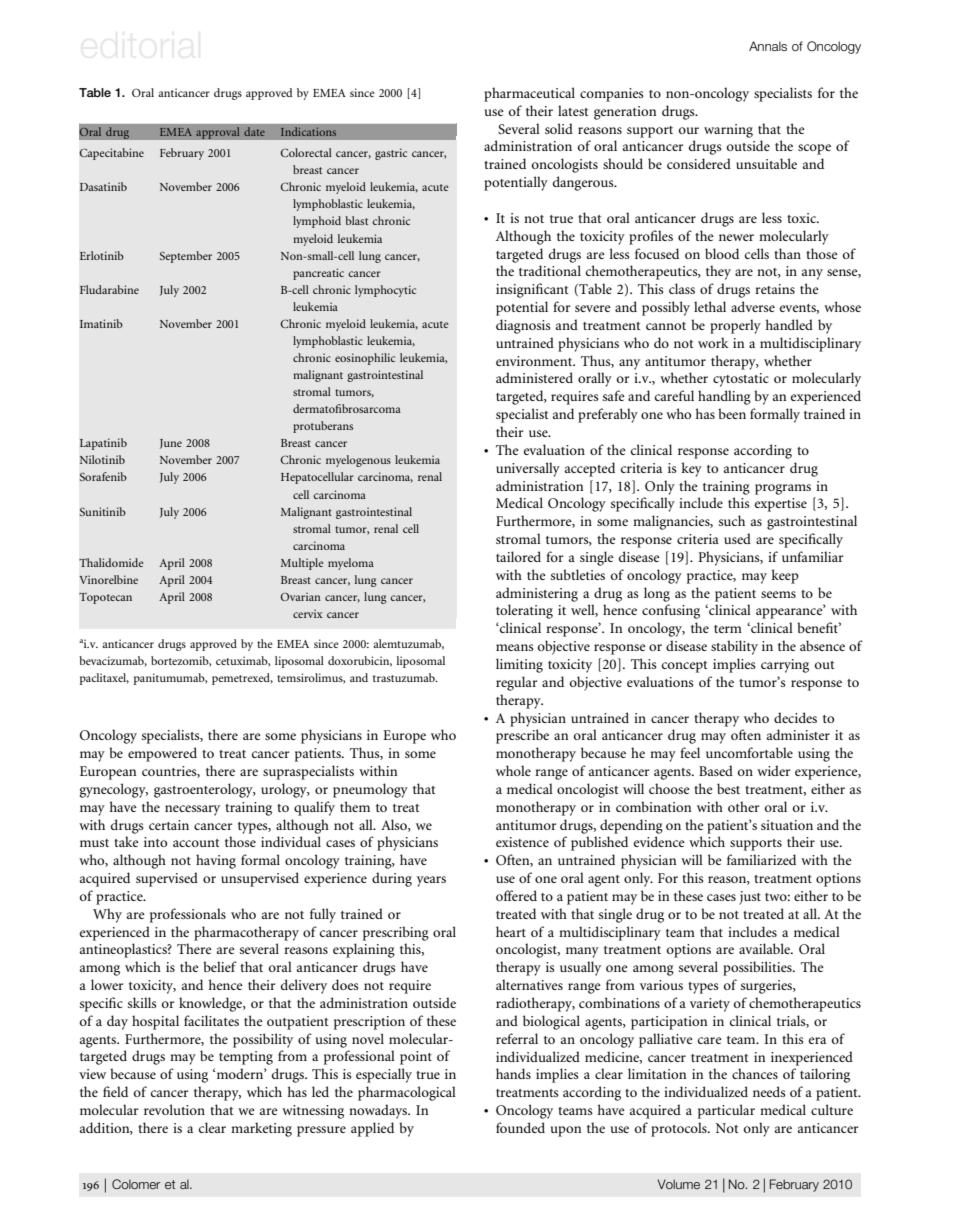 The image size is (953, 1232). What do you see at coordinates (523, 326) in the image?
I see `diagnosis` at bounding box center [523, 326].
